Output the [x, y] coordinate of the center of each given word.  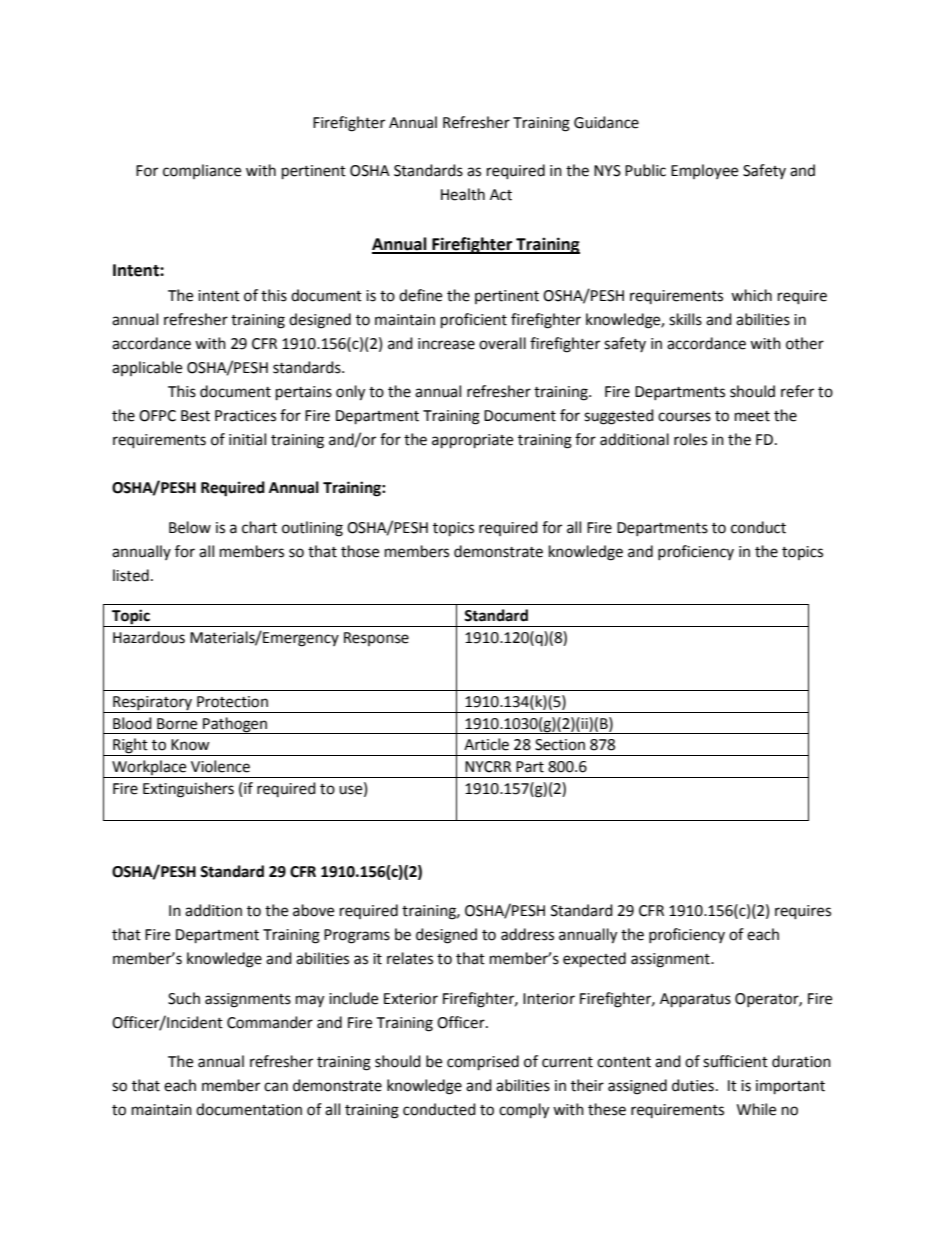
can [276, 1087]
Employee [704, 171]
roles [690, 439]
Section [560, 745]
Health [463, 194]
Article [486, 744]
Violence [220, 766]
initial [247, 439]
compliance [202, 171]
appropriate [472, 441]
